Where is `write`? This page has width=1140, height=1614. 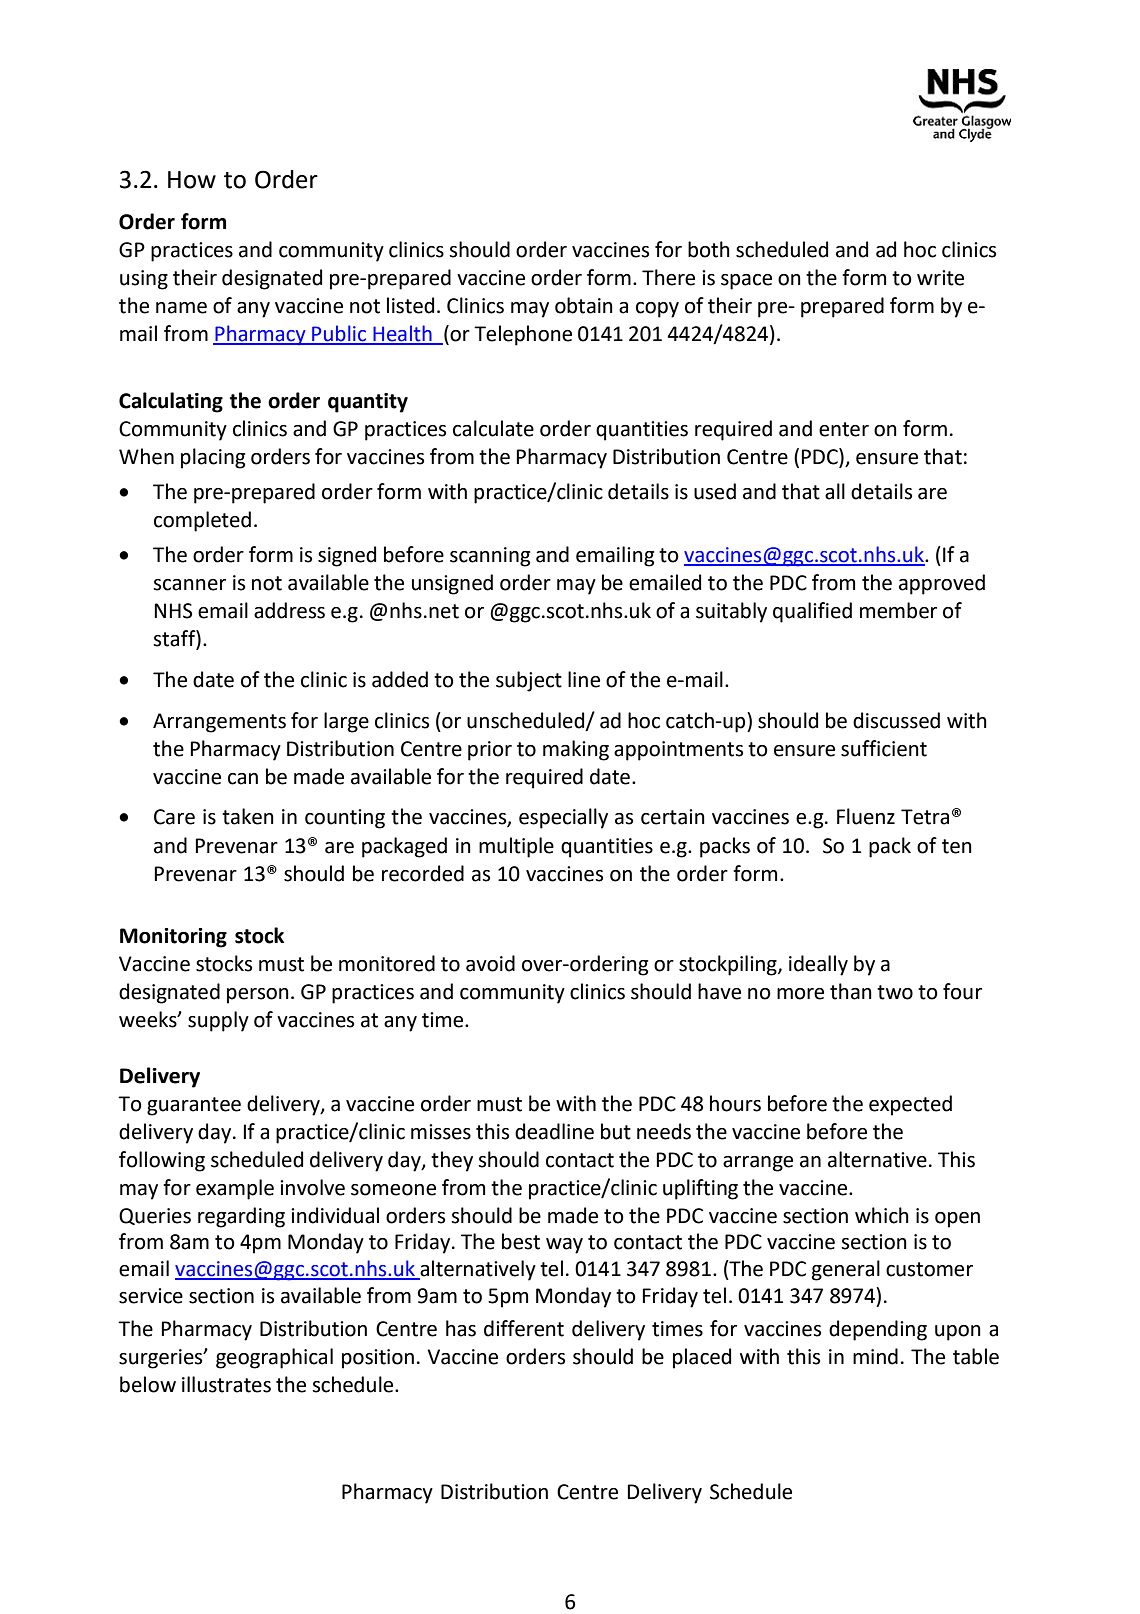
write is located at coordinates (940, 278).
